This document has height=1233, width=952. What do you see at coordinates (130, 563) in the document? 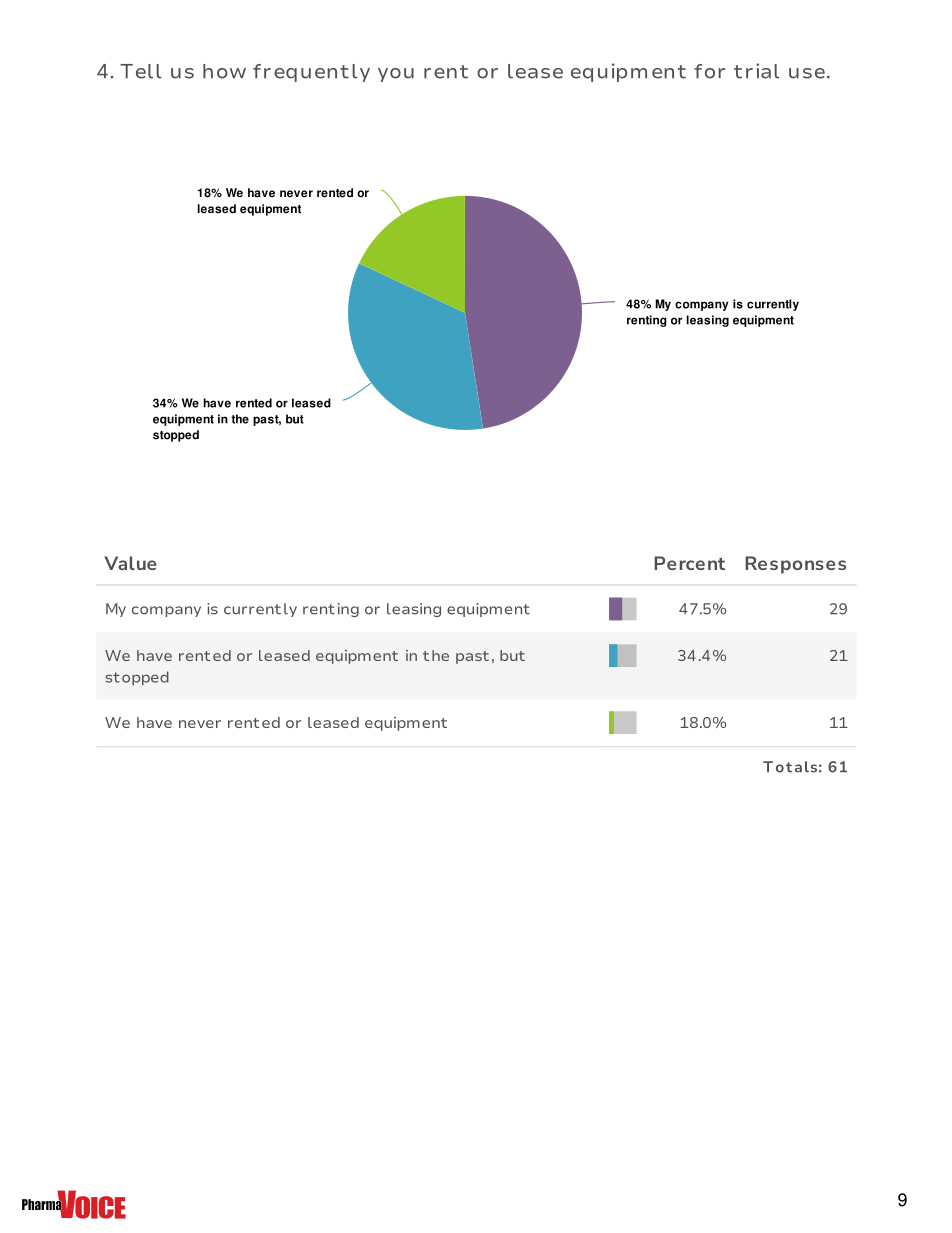
I see `Value` at bounding box center [130, 563].
